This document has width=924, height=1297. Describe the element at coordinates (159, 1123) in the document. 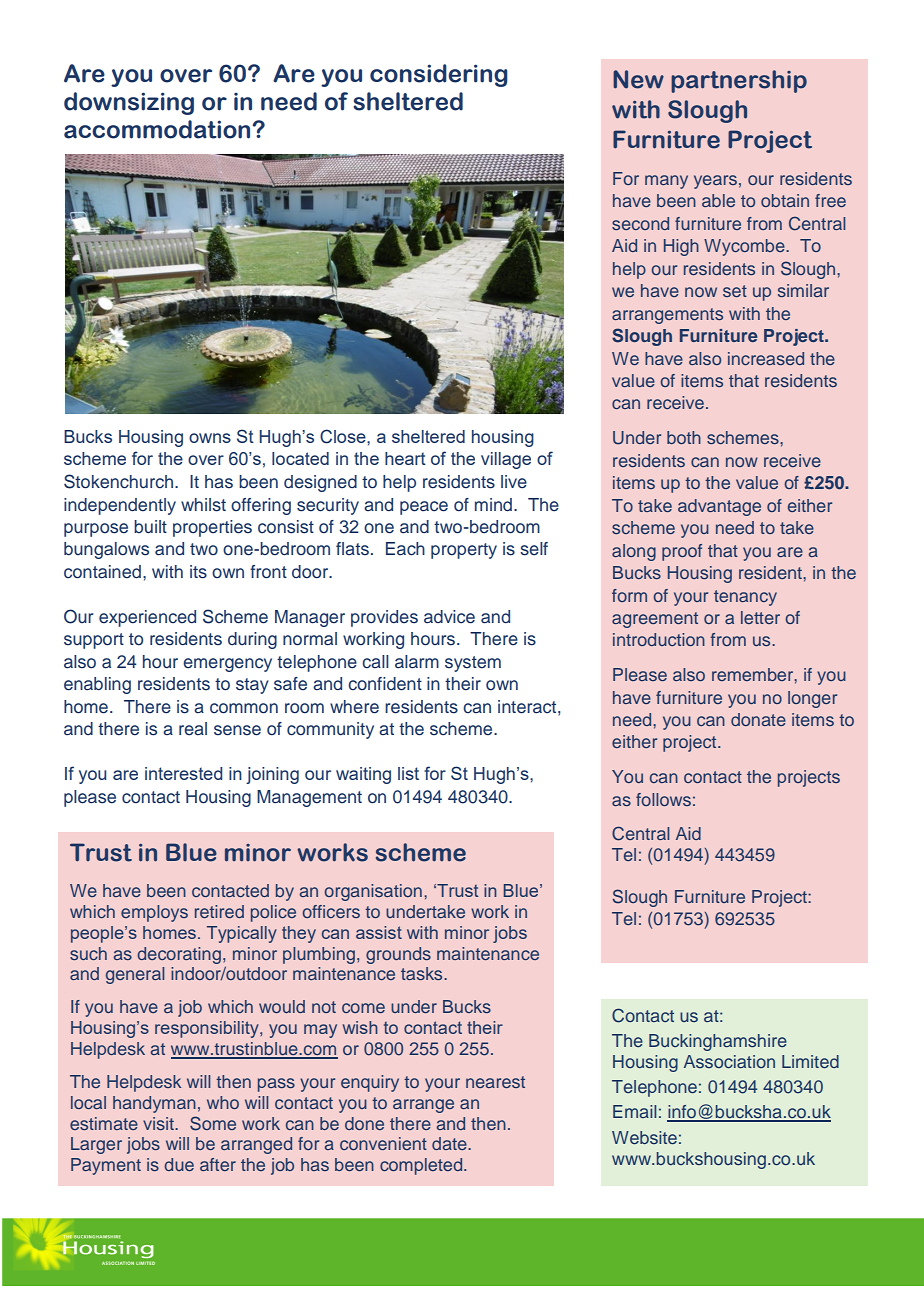

I see `visit` at that location.
